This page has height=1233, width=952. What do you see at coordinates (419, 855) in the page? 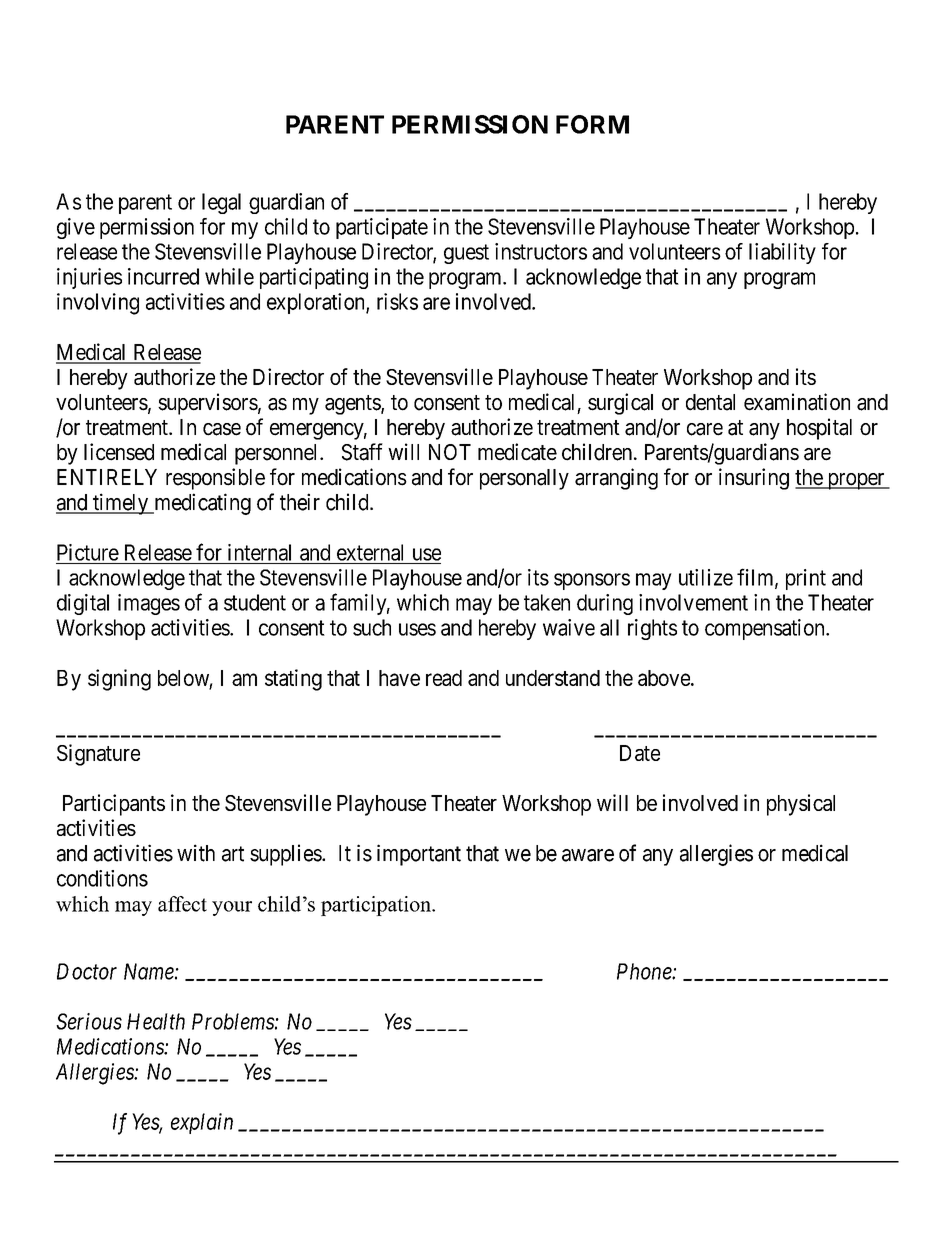
I see `important` at bounding box center [419, 855].
